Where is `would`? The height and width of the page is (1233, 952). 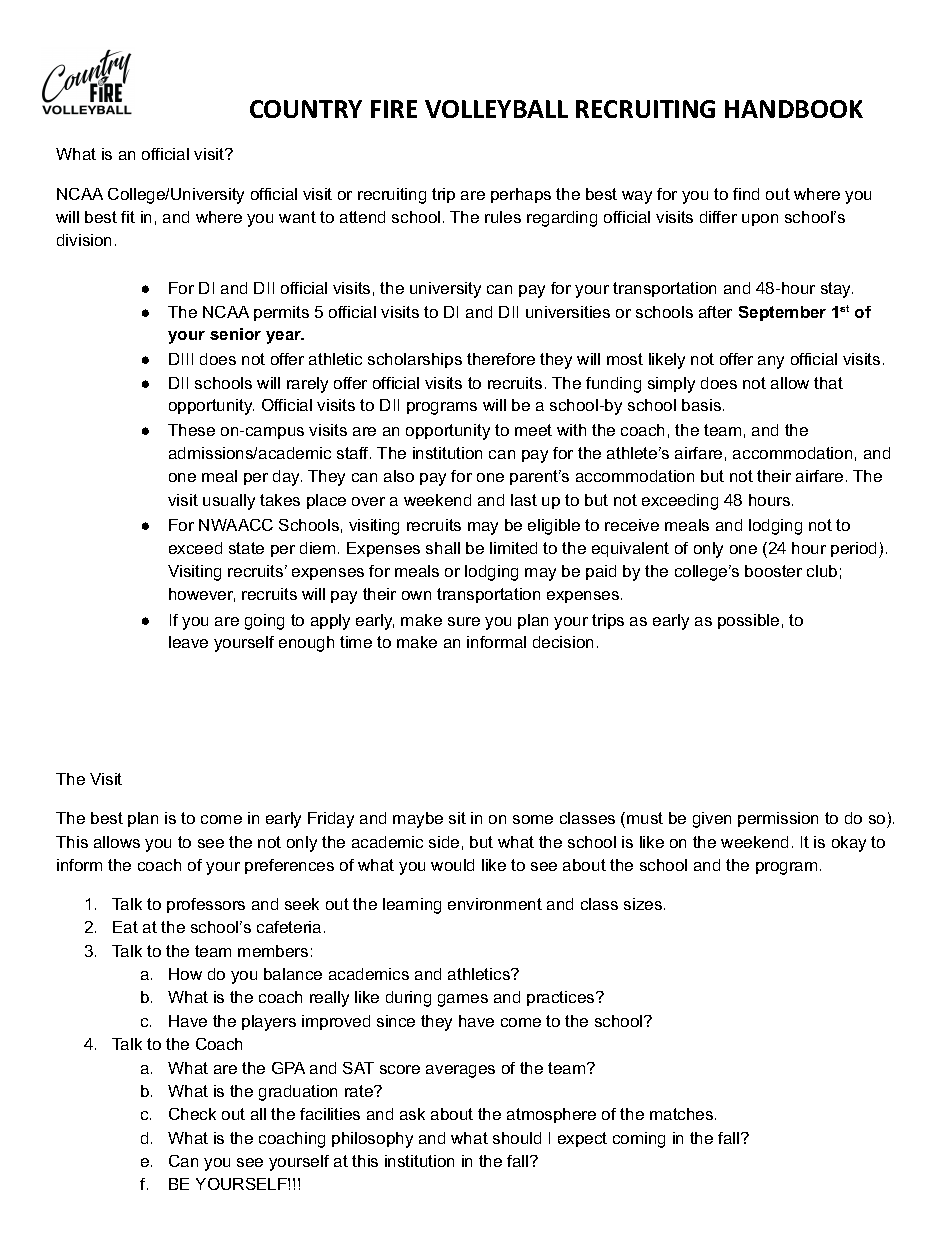 would is located at coordinates (452, 865).
